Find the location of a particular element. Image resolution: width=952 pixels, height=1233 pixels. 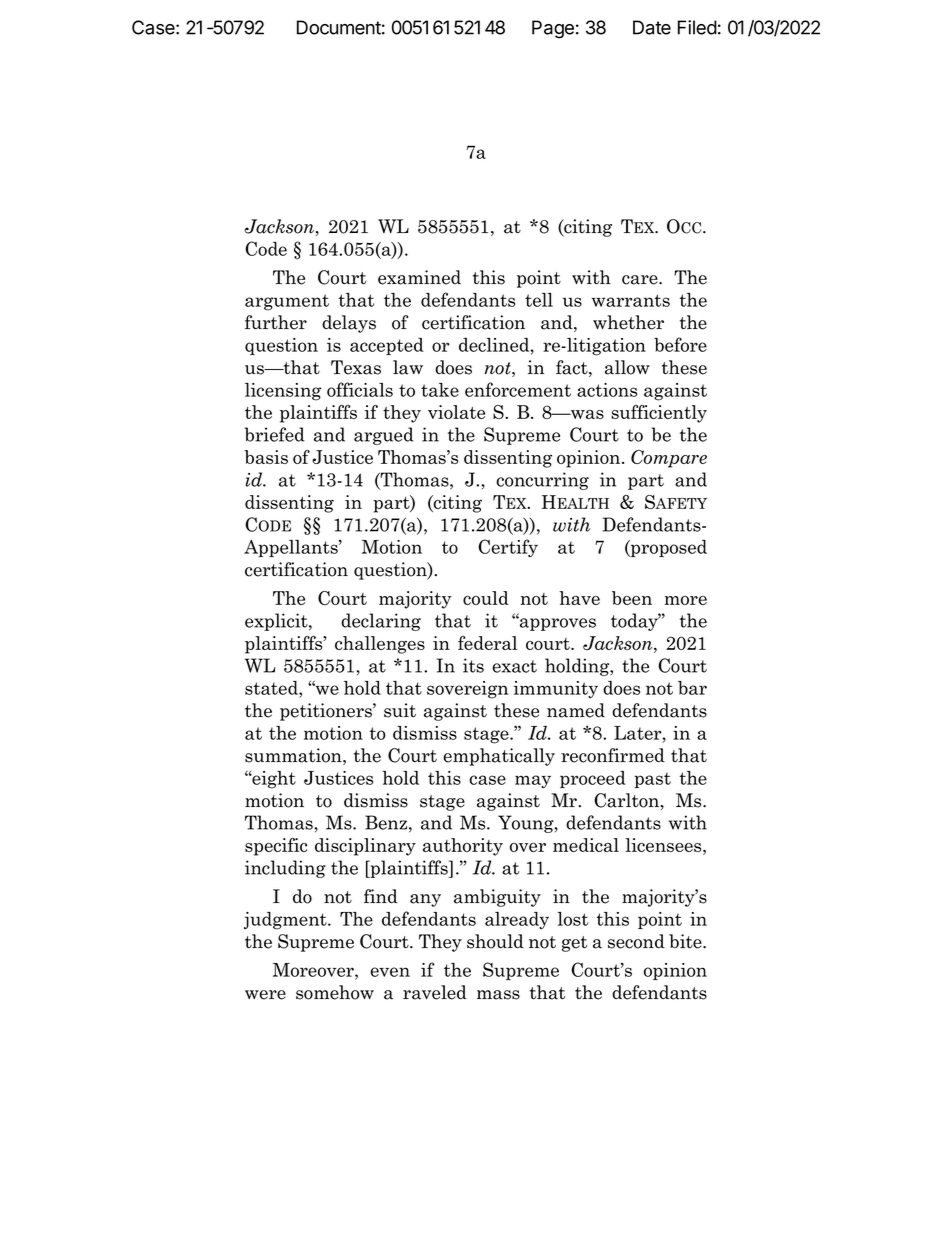

Date is located at coordinates (652, 27).
